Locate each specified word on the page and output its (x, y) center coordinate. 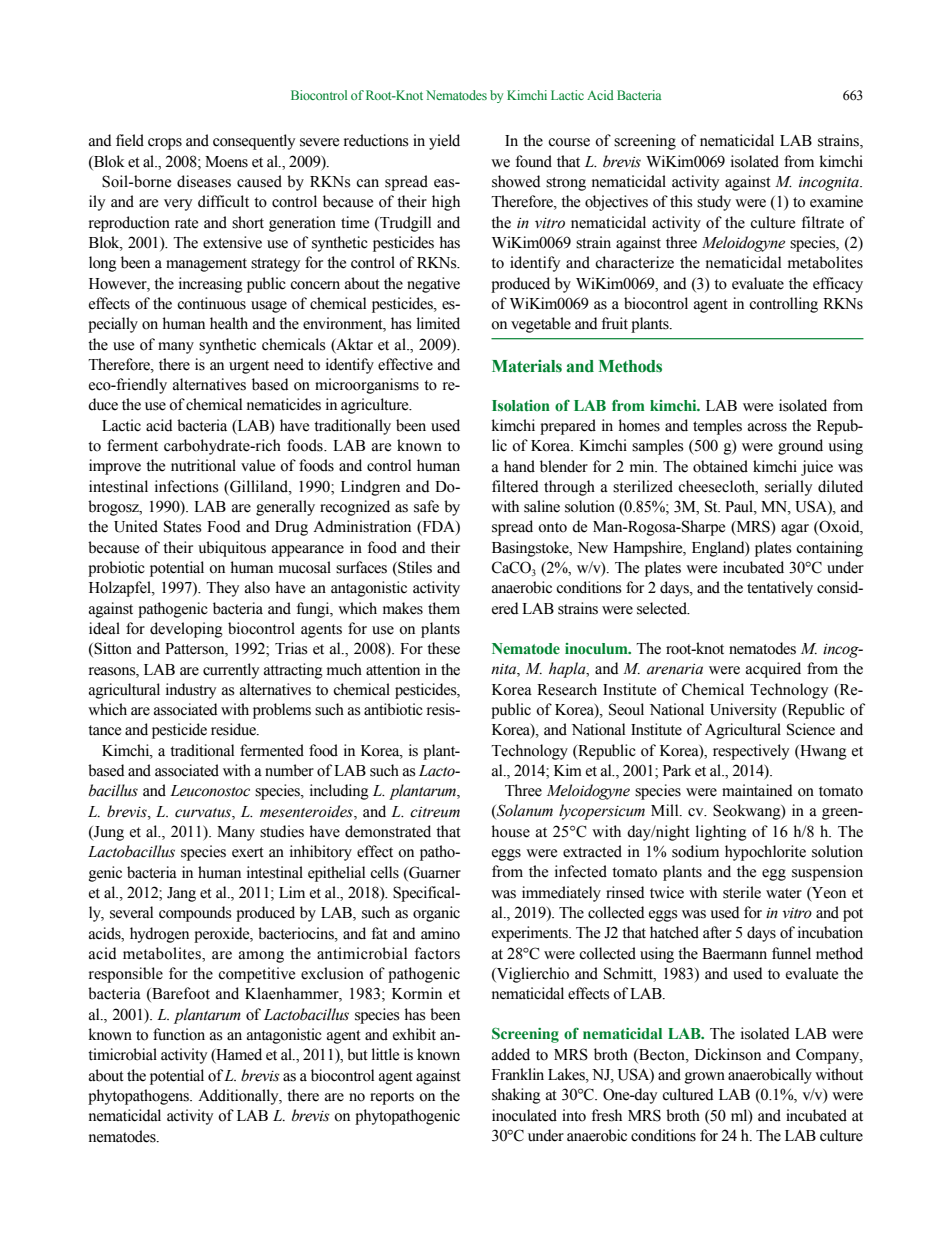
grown (705, 1078)
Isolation (521, 405)
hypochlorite (765, 853)
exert (248, 852)
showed (516, 181)
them (444, 608)
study (714, 203)
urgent (249, 367)
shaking (516, 1096)
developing (186, 630)
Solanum (524, 811)
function (179, 1034)
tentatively (780, 589)
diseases (204, 181)
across (767, 427)
